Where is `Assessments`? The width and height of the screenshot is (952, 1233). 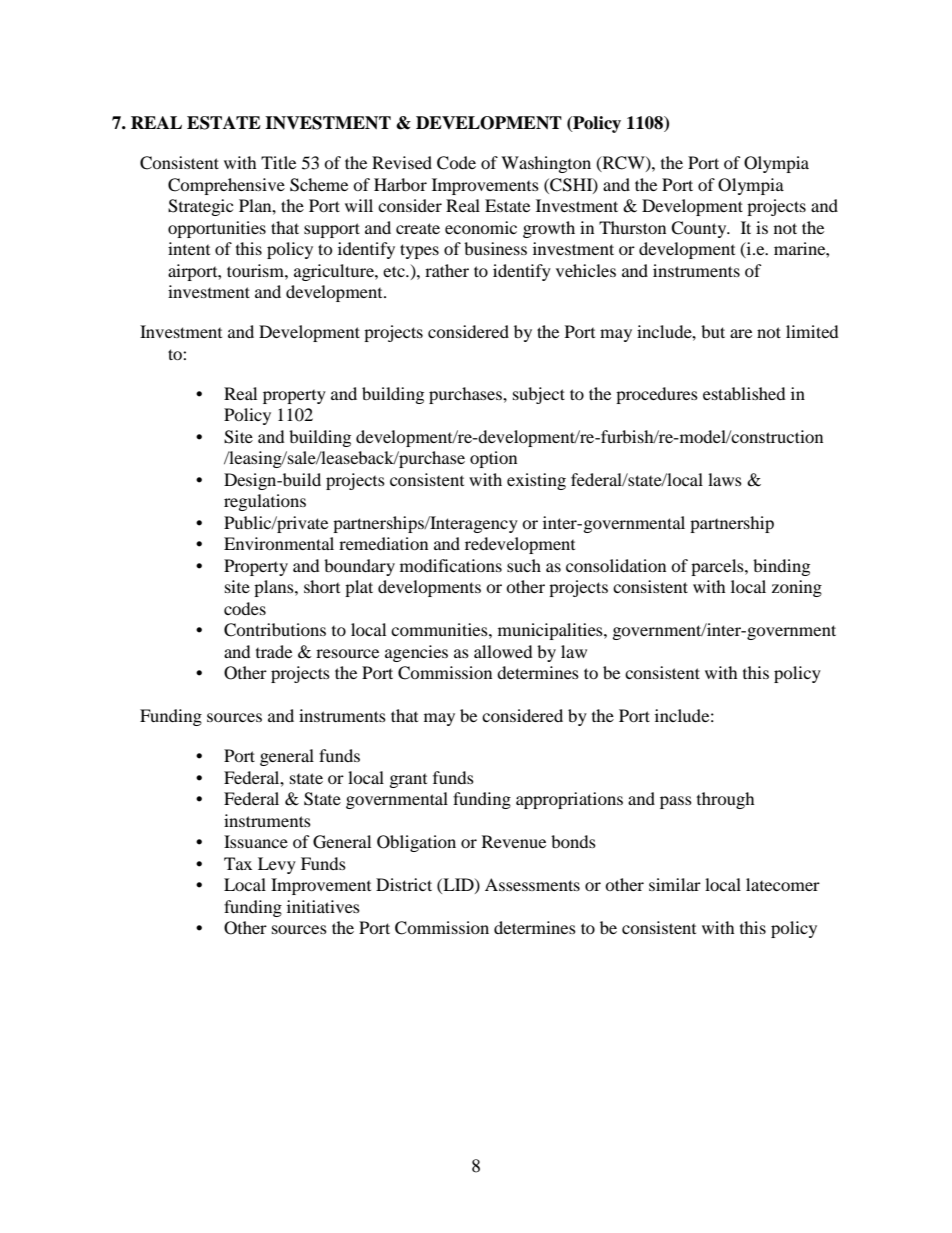
Assessments is located at coordinates (532, 884).
